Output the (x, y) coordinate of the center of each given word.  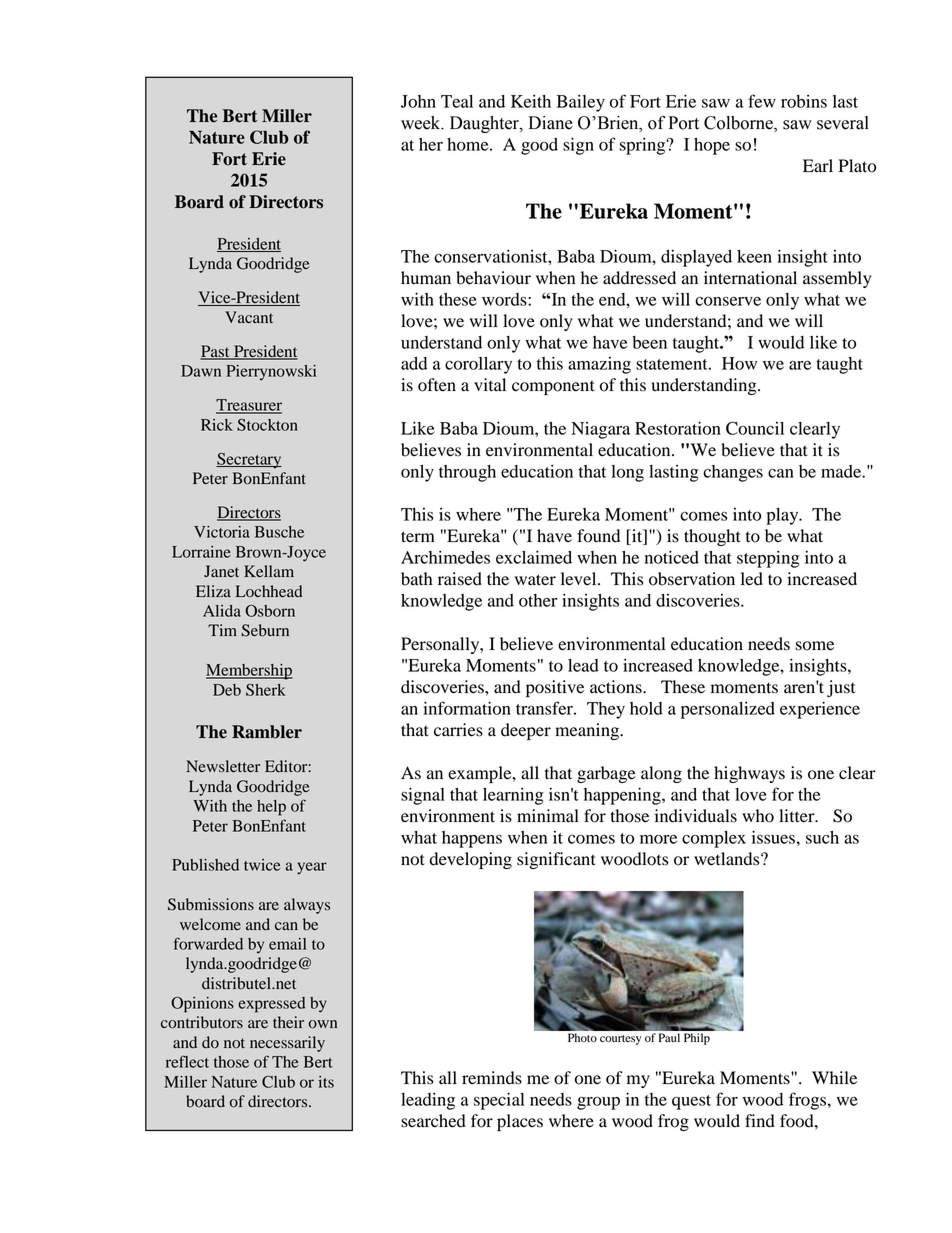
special (499, 1101)
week (422, 123)
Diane (551, 123)
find (760, 1121)
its (326, 1082)
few (762, 101)
